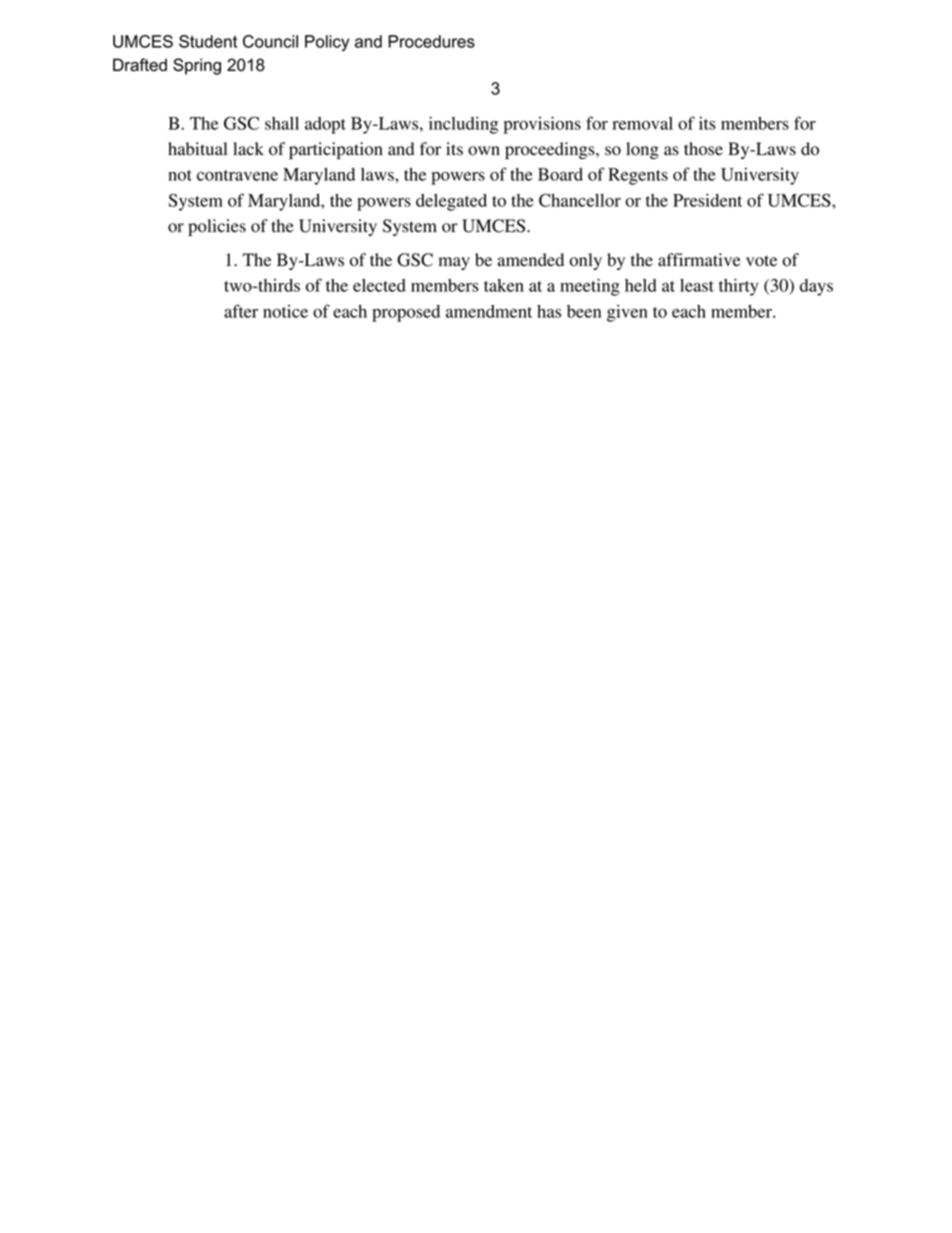  I want to click on Procedures, so click(431, 41).
